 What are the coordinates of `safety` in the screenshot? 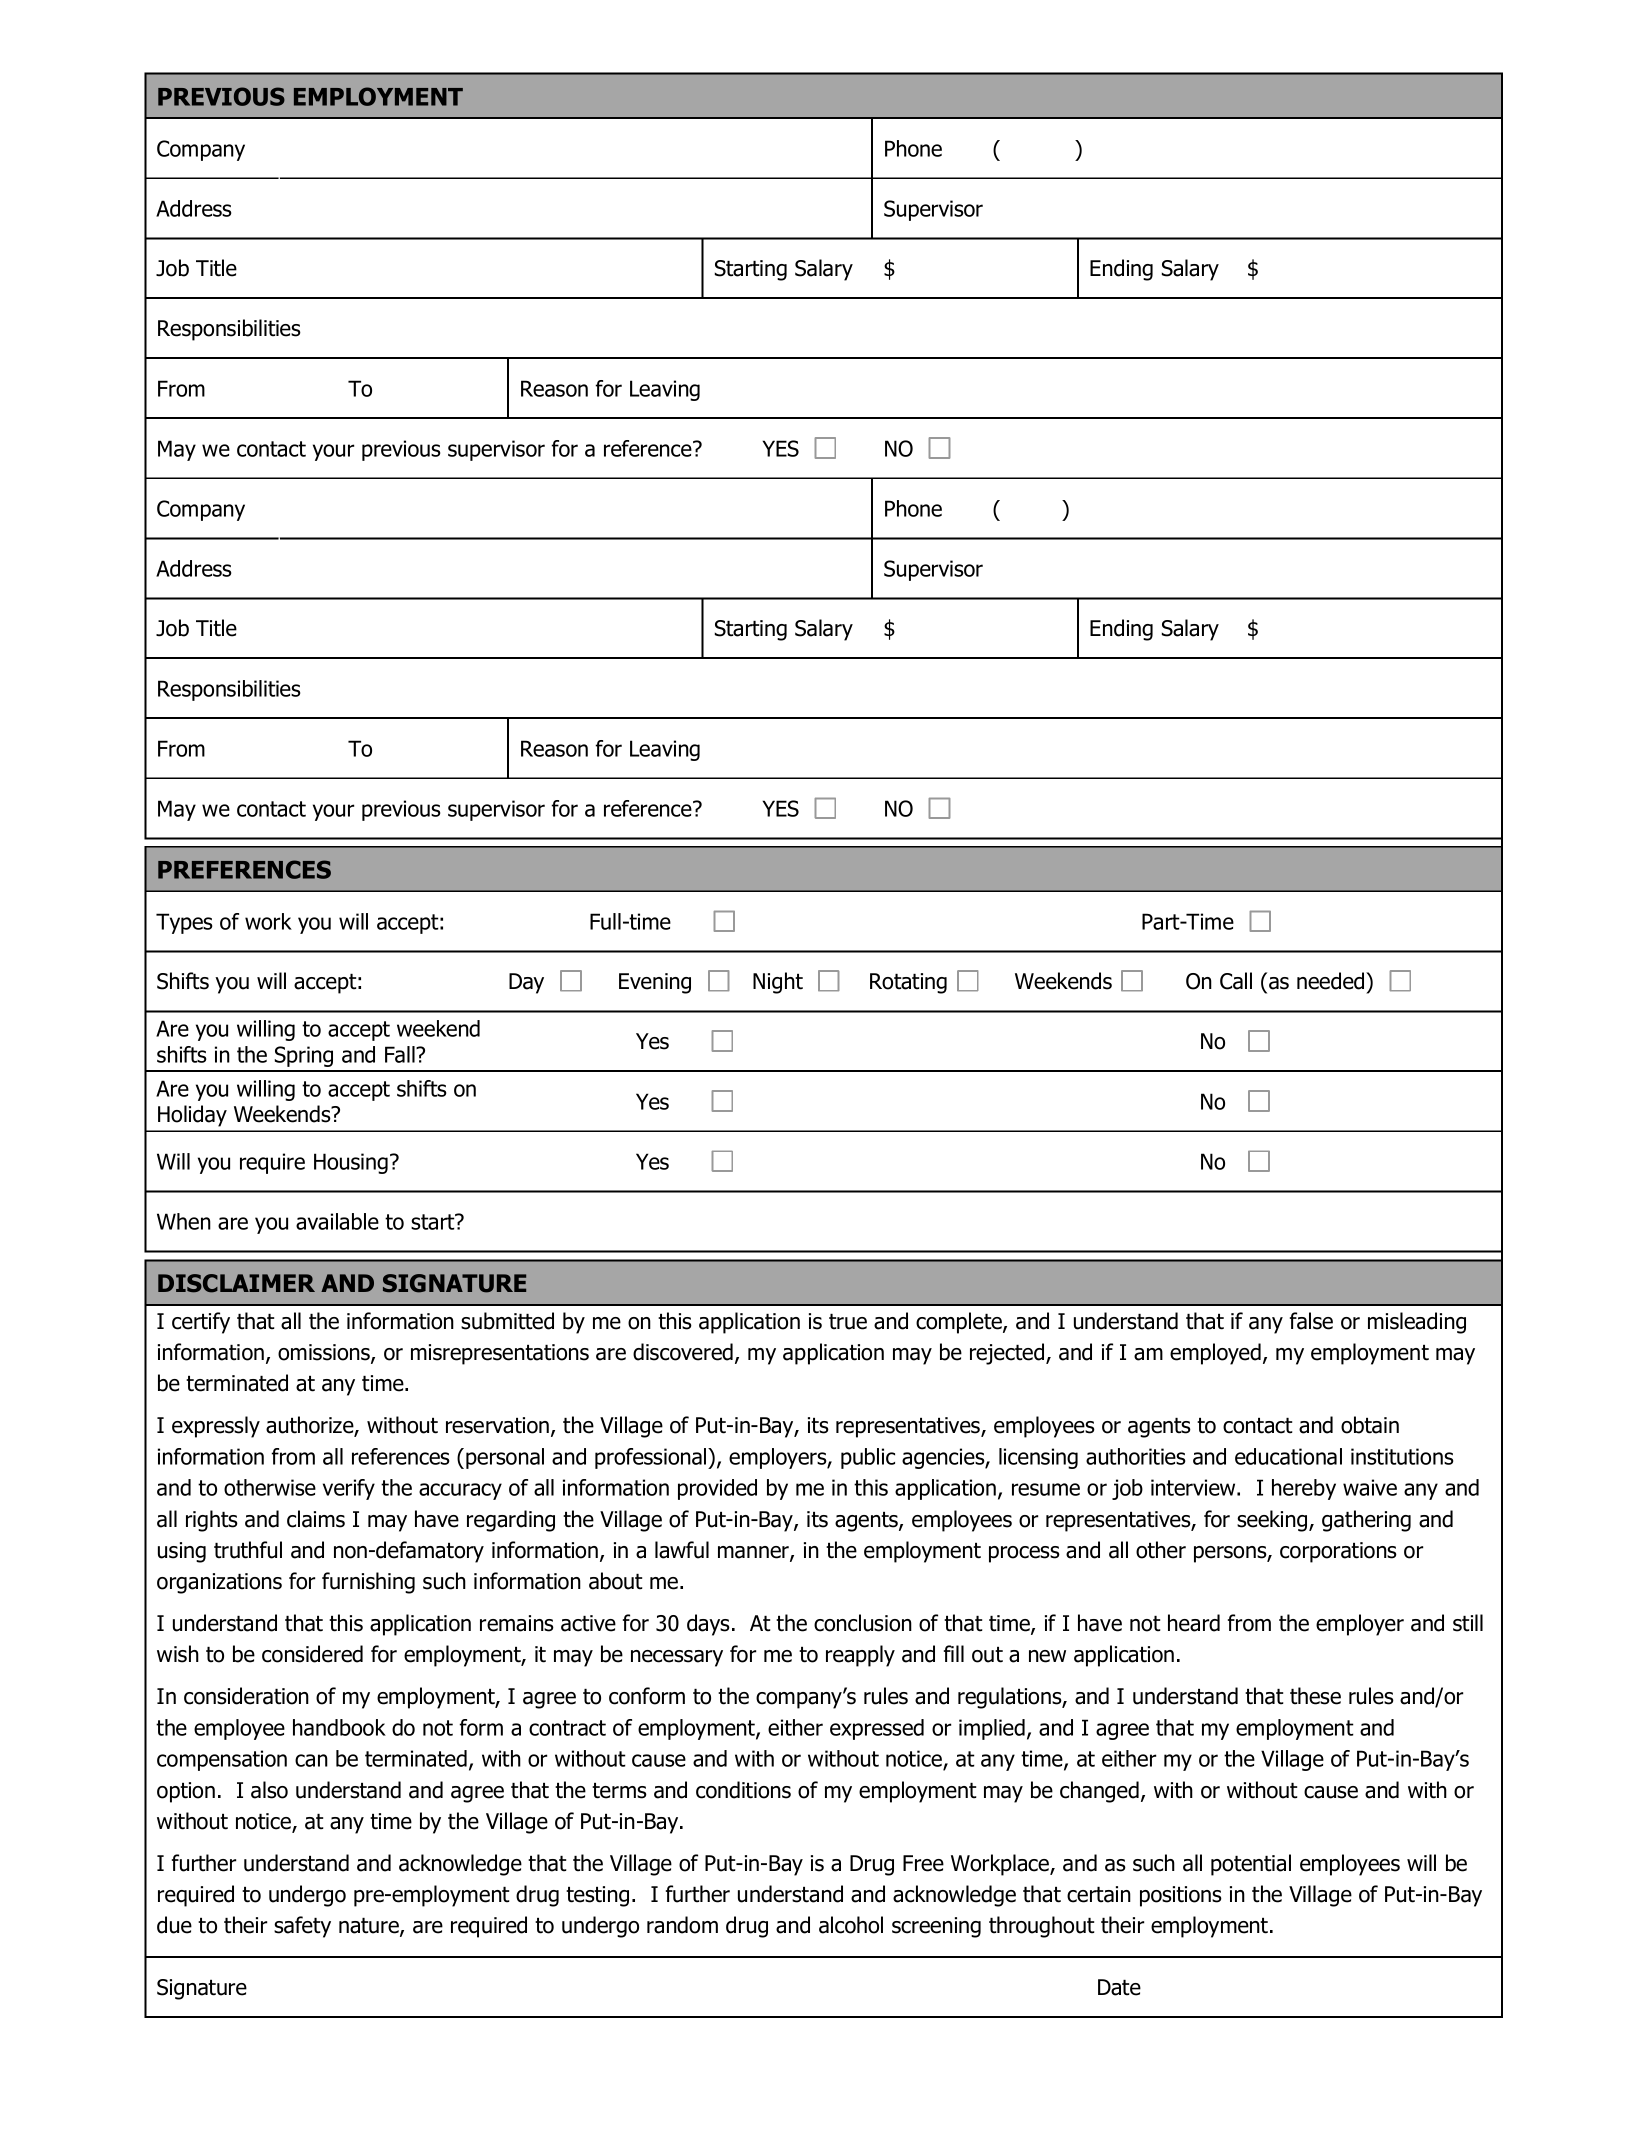 It's located at (302, 1927).
